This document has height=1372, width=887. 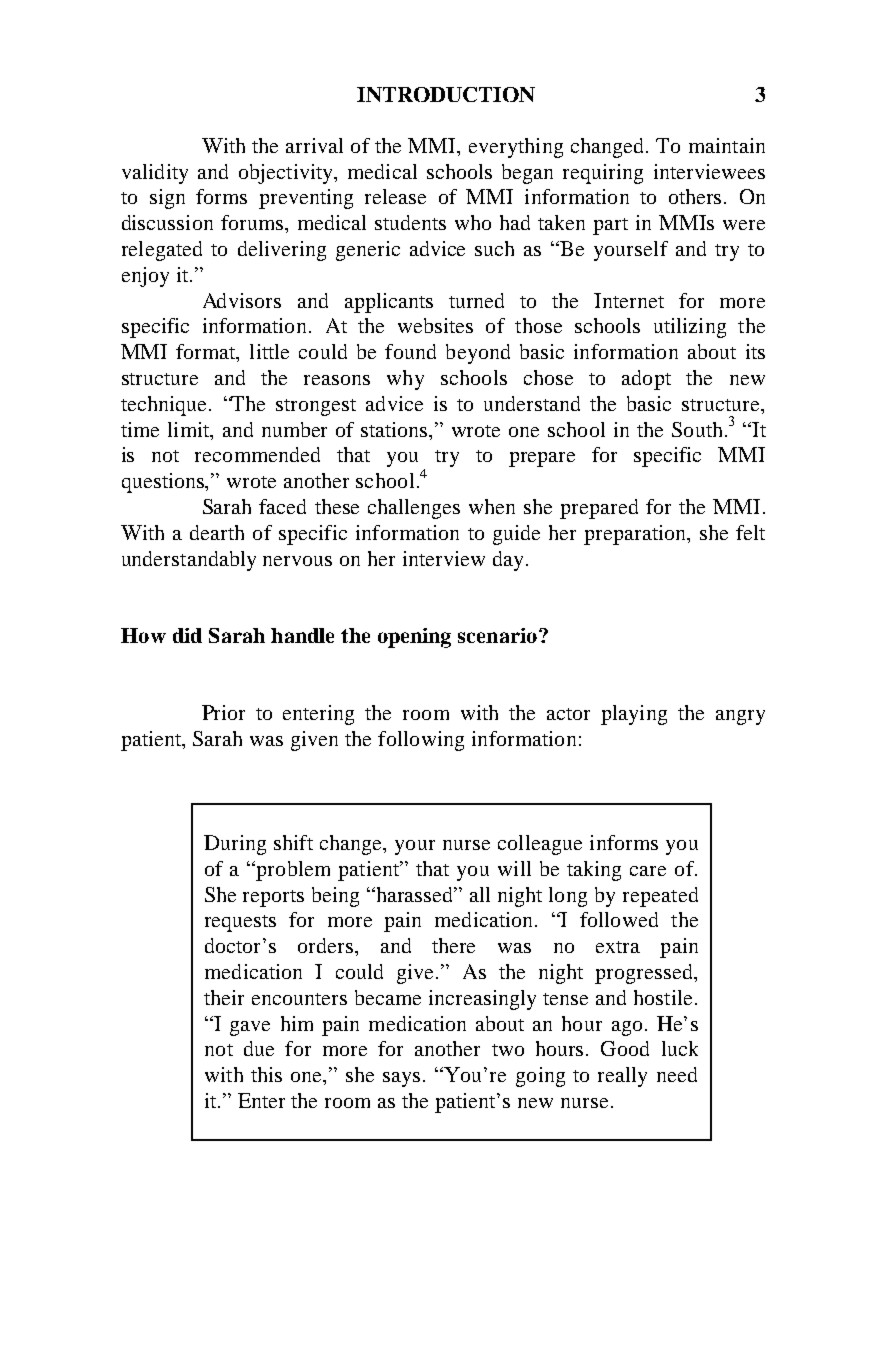 What do you see at coordinates (478, 354) in the document?
I see `beyond` at bounding box center [478, 354].
